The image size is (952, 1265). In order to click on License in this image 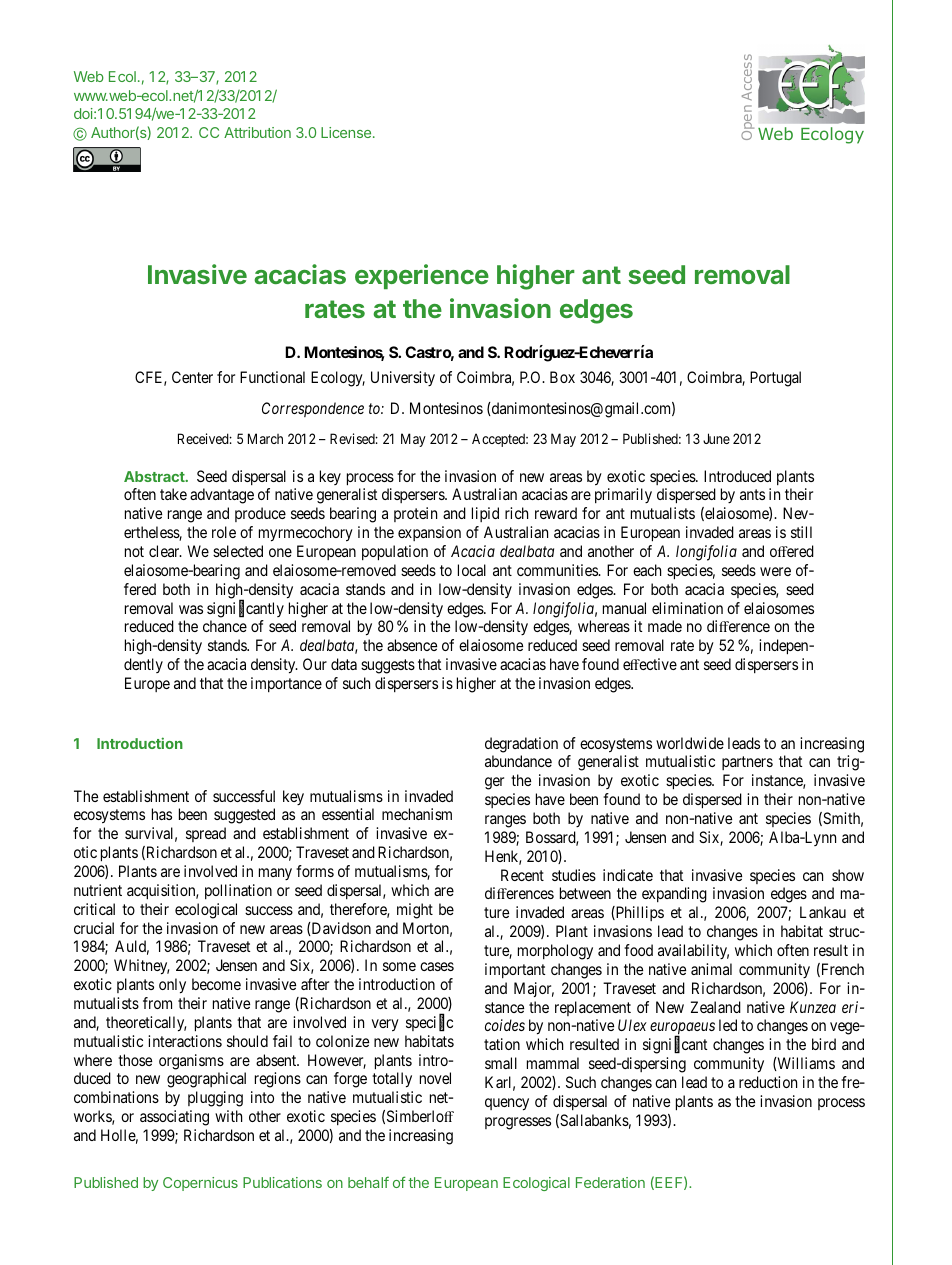, I will do `click(347, 132)`.
